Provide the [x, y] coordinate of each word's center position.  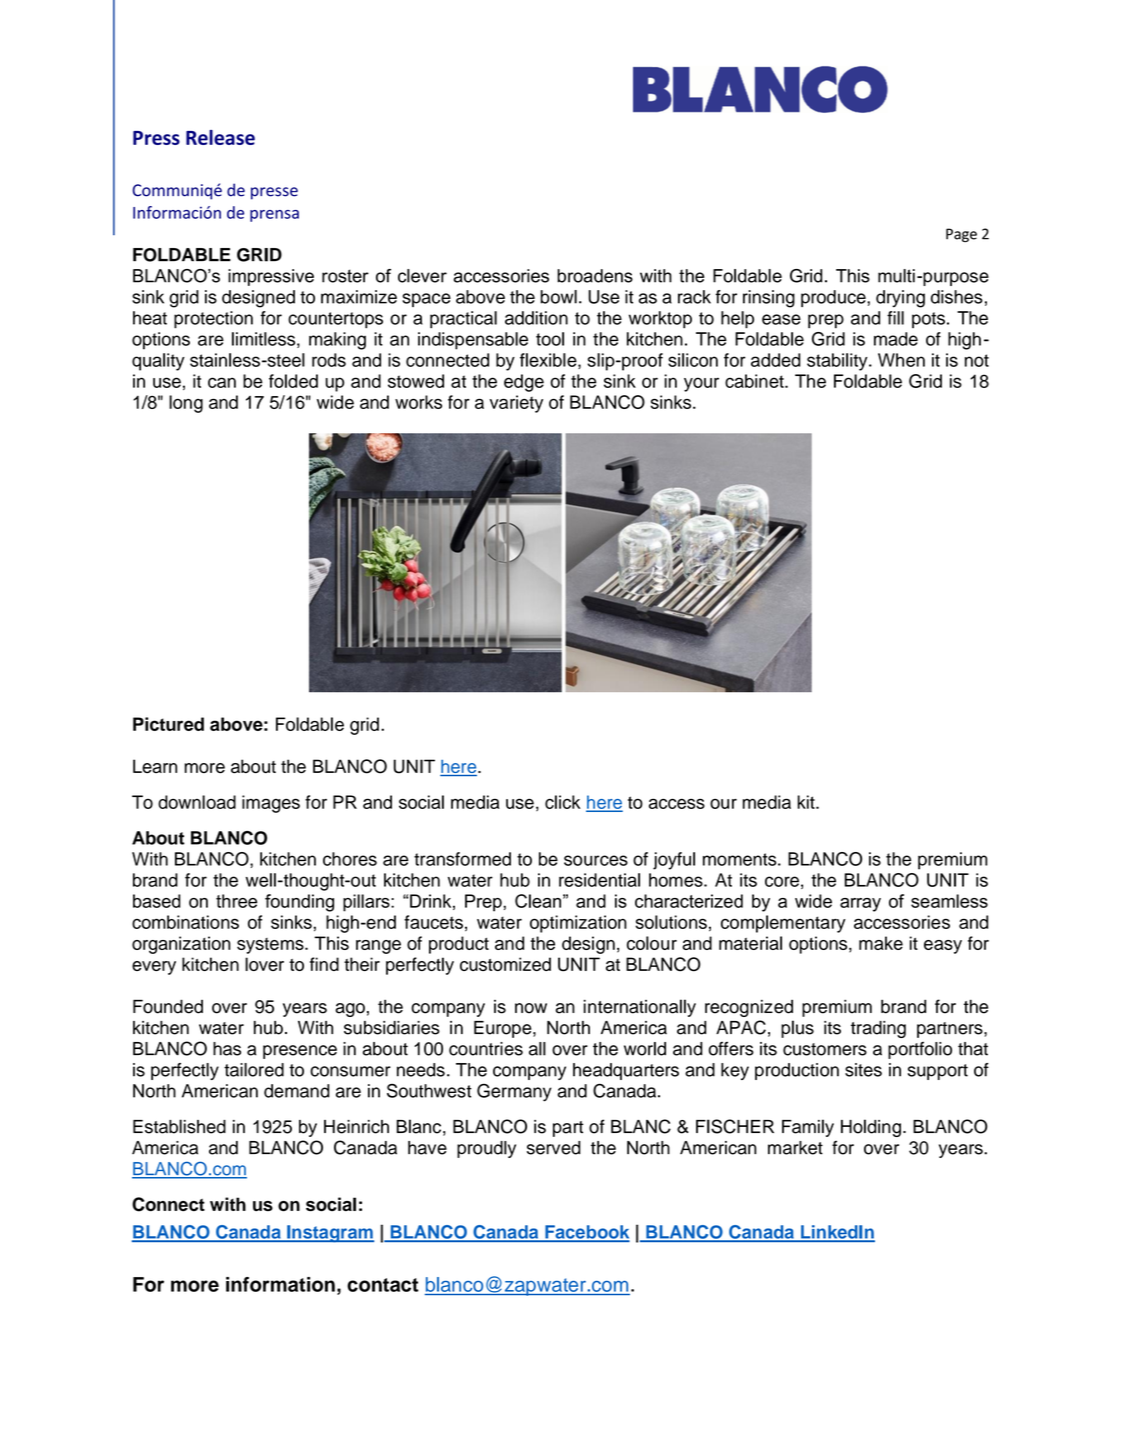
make [881, 943]
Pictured [168, 724]
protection [213, 320]
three [236, 901]
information [280, 1284]
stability [838, 362]
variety [516, 404]
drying [900, 299]
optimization [578, 924]
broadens [595, 276]
